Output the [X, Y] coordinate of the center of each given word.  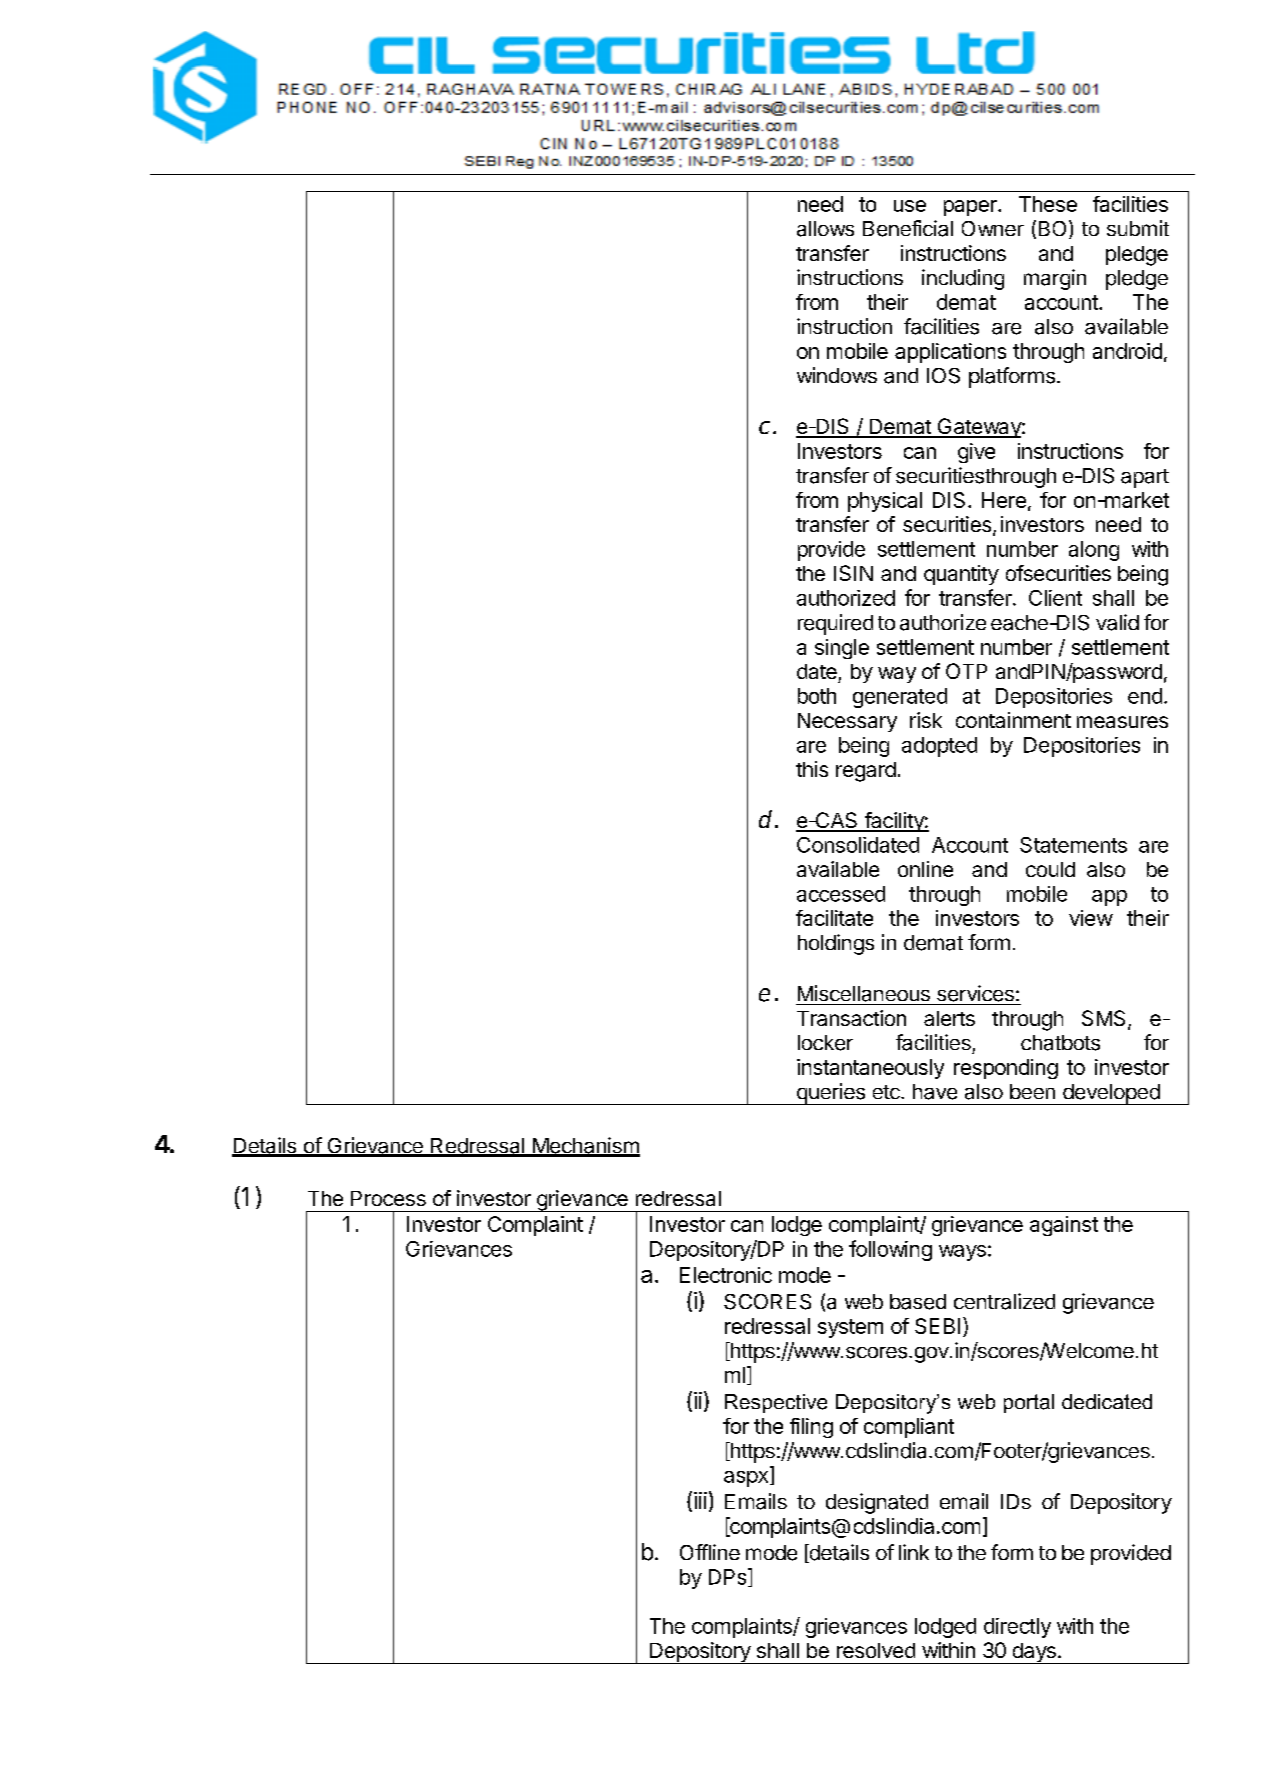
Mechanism [585, 1146]
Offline [710, 1552]
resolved [876, 1650]
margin [1055, 279]
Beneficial [908, 228]
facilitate [834, 918]
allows [825, 229]
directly [1017, 1628]
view [1091, 918]
